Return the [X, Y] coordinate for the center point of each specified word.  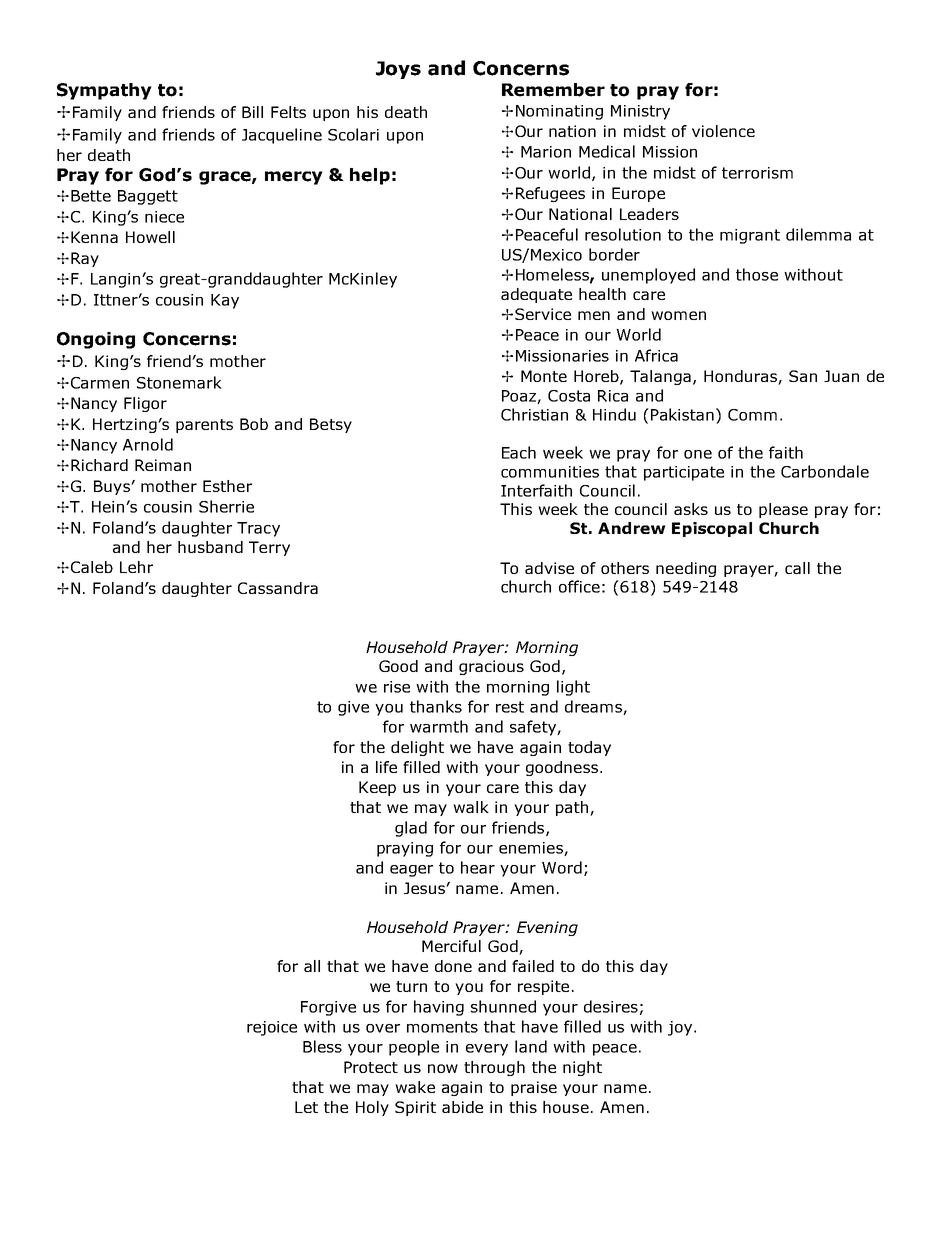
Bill [252, 112]
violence [723, 131]
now [443, 1068]
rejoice [272, 1028]
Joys [398, 70]
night [582, 1068]
